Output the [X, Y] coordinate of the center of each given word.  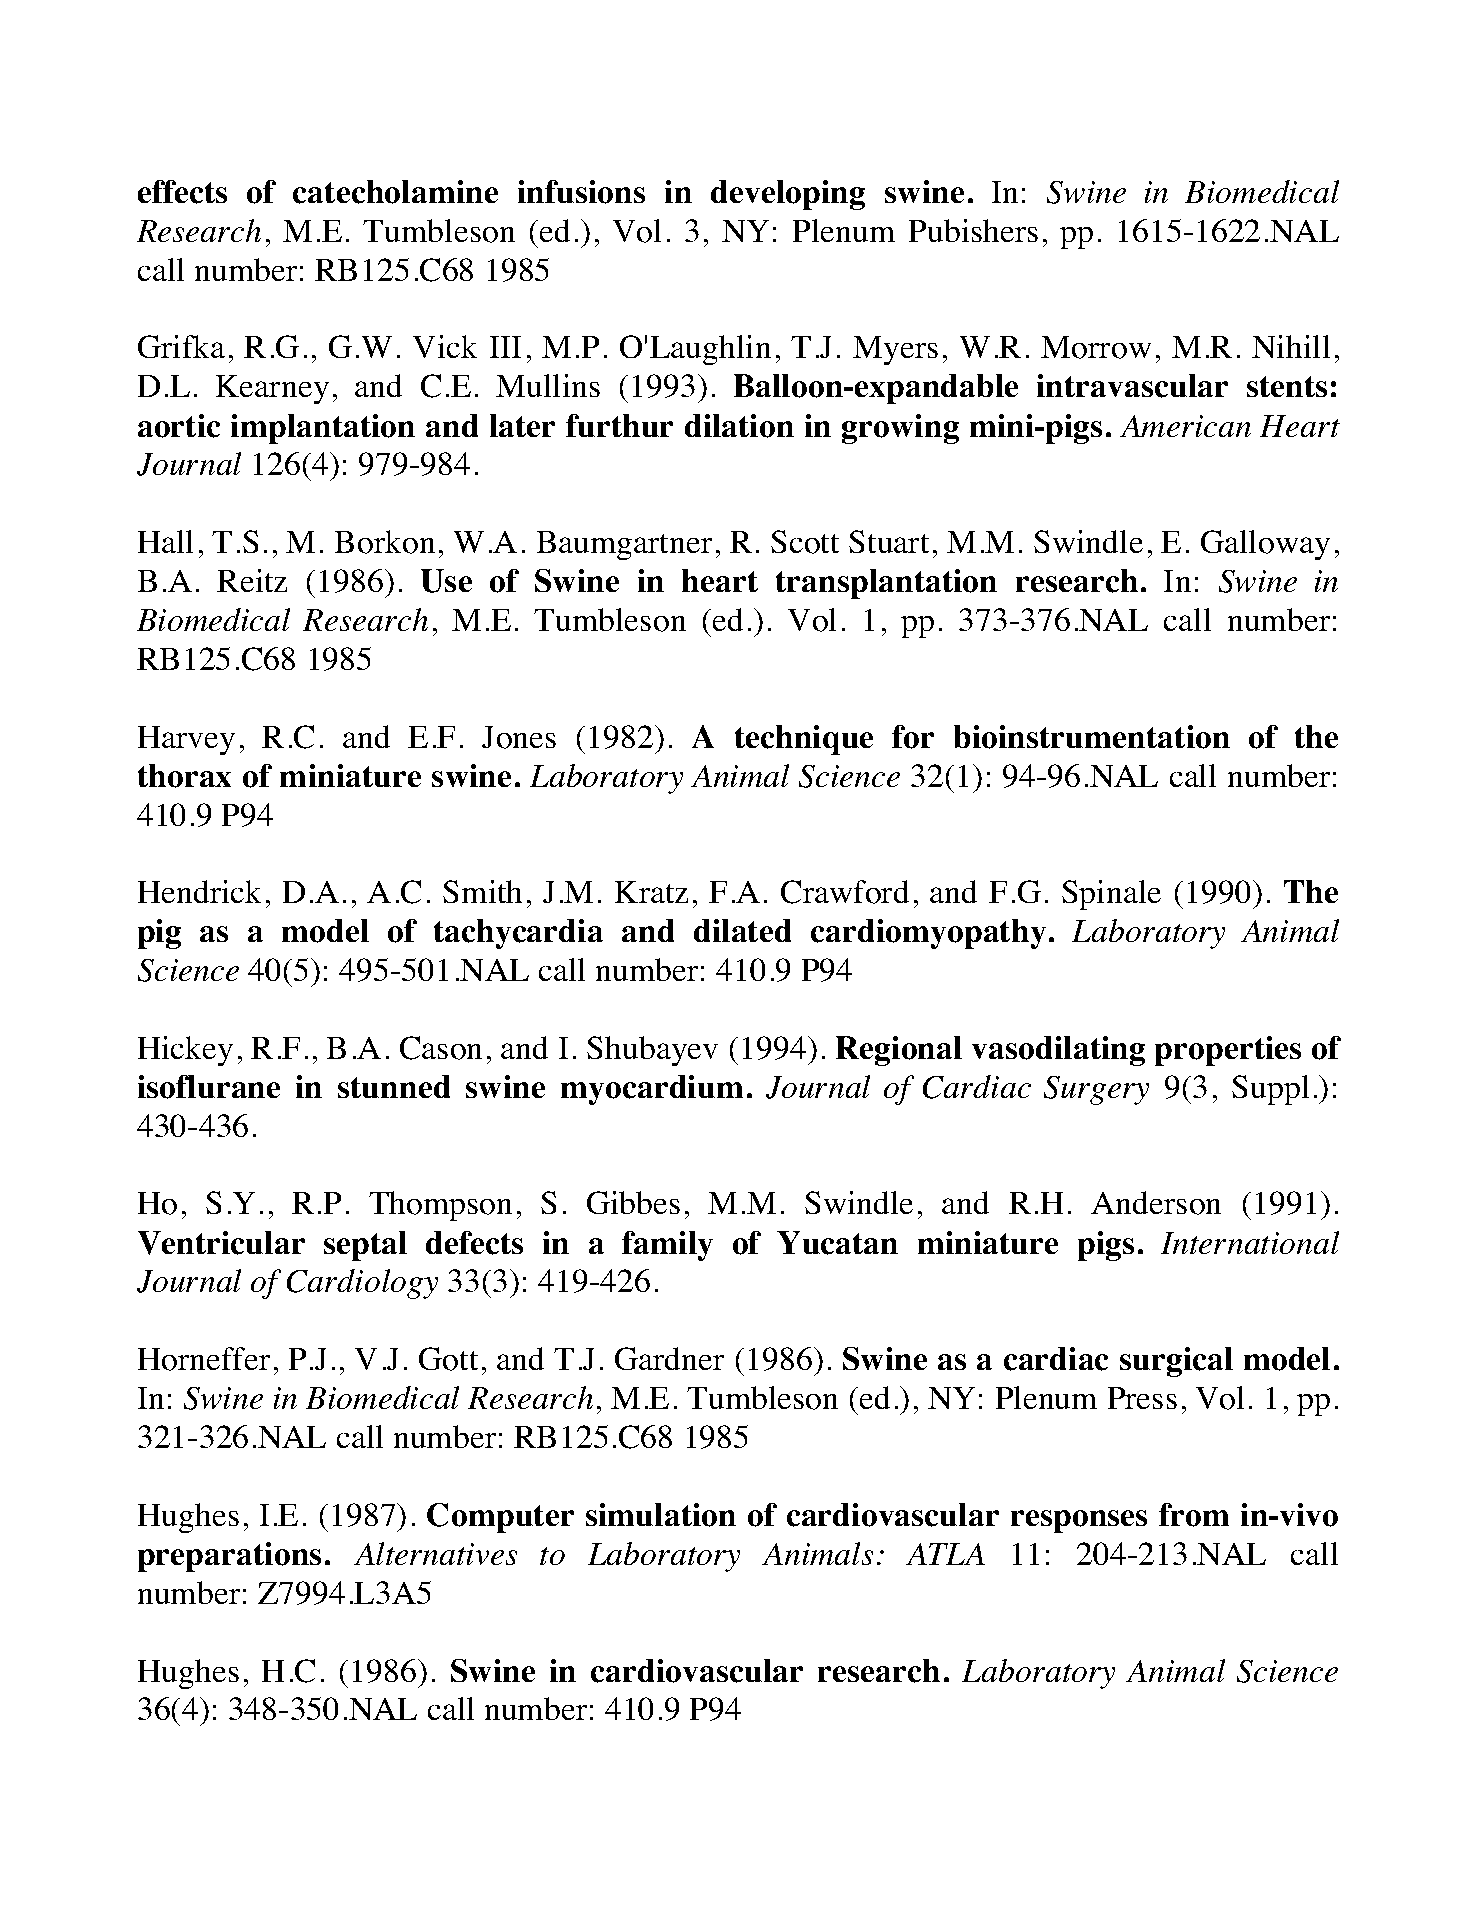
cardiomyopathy [928, 934]
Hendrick [199, 891]
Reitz [252, 580]
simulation [661, 1515]
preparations [229, 1557]
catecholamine [395, 192]
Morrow [1096, 347]
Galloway [1265, 545]
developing [788, 195]
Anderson [1156, 1203]
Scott [805, 542]
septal [365, 1246]
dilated [742, 930]
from [1194, 1515]
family [667, 1246]
